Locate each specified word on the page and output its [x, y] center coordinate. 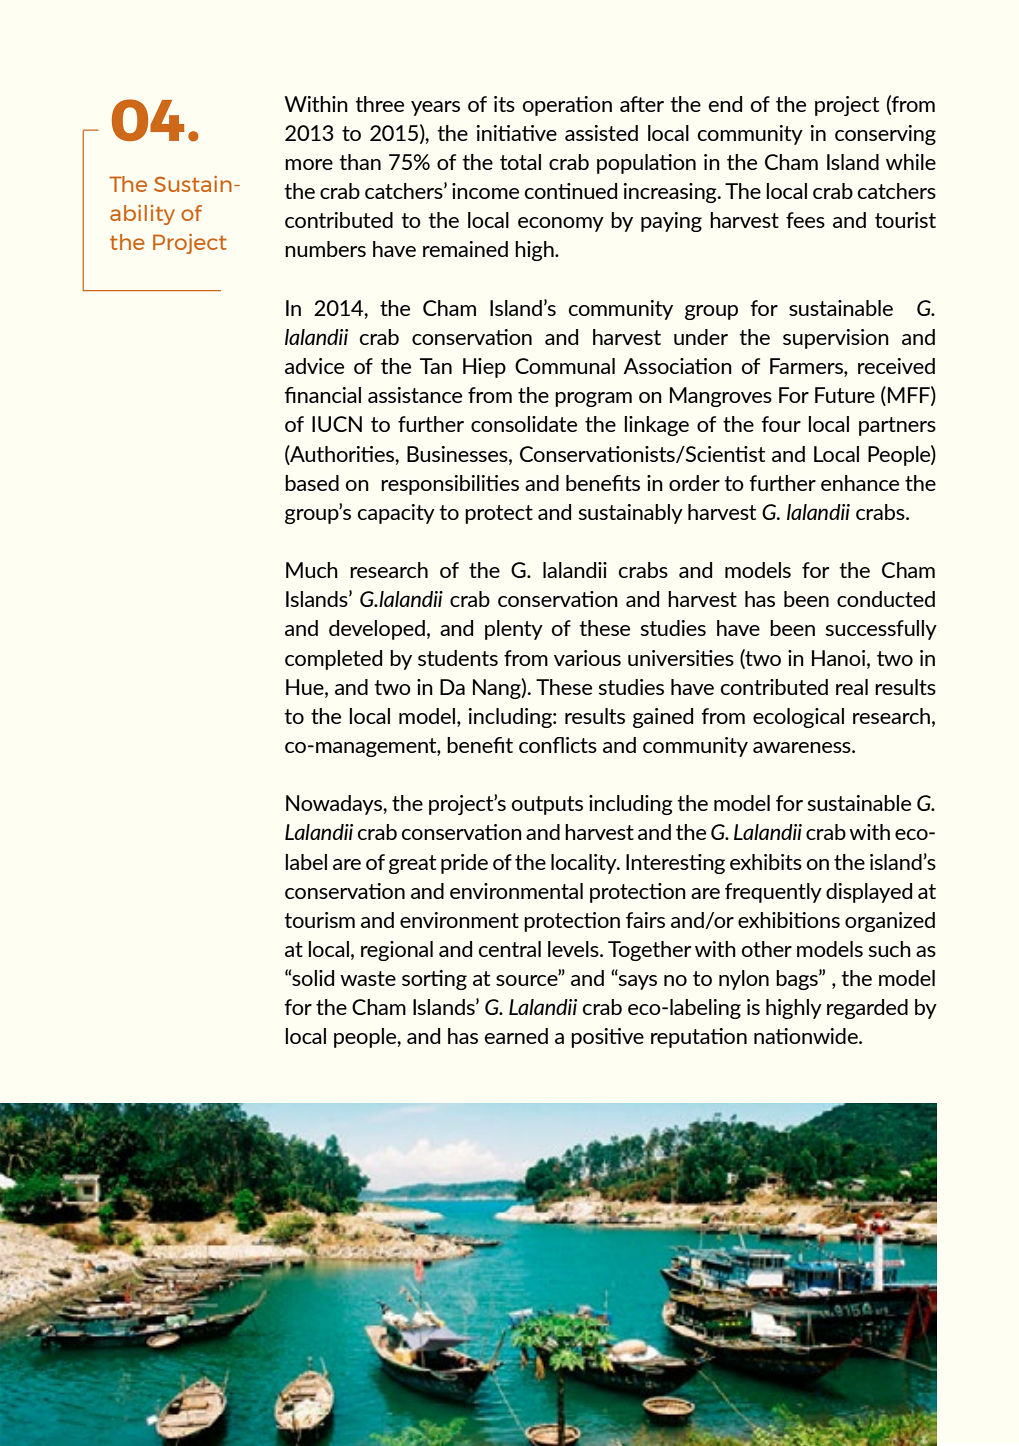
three [379, 104]
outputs [547, 805]
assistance [415, 395]
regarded [867, 1009]
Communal [565, 366]
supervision [836, 339]
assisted [601, 133]
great [412, 864]
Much [312, 570]
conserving [885, 135]
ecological [798, 718]
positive [607, 1038]
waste [368, 978]
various [587, 658]
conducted [886, 599]
